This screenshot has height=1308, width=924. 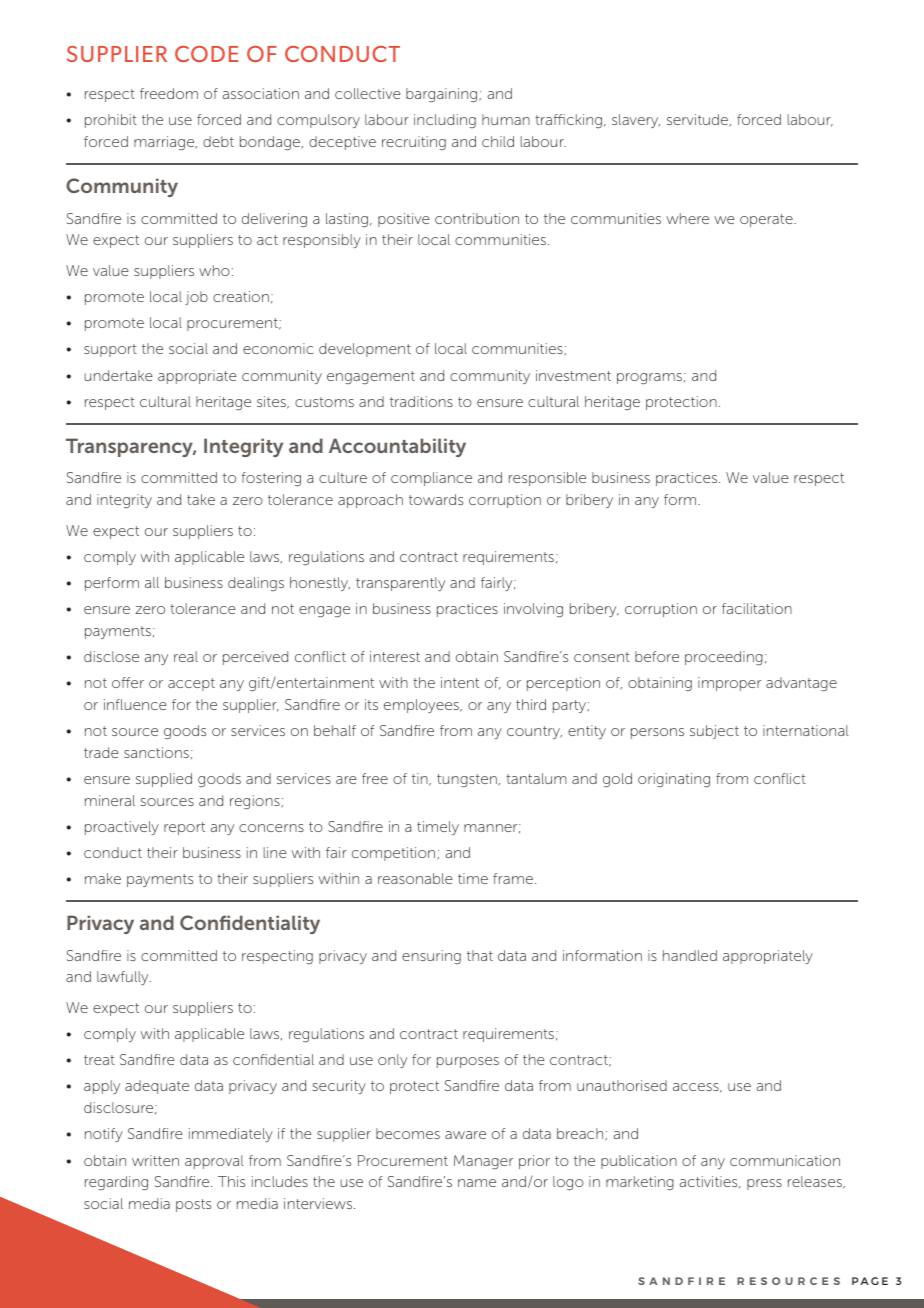 I want to click on lawfully, so click(x=124, y=978).
